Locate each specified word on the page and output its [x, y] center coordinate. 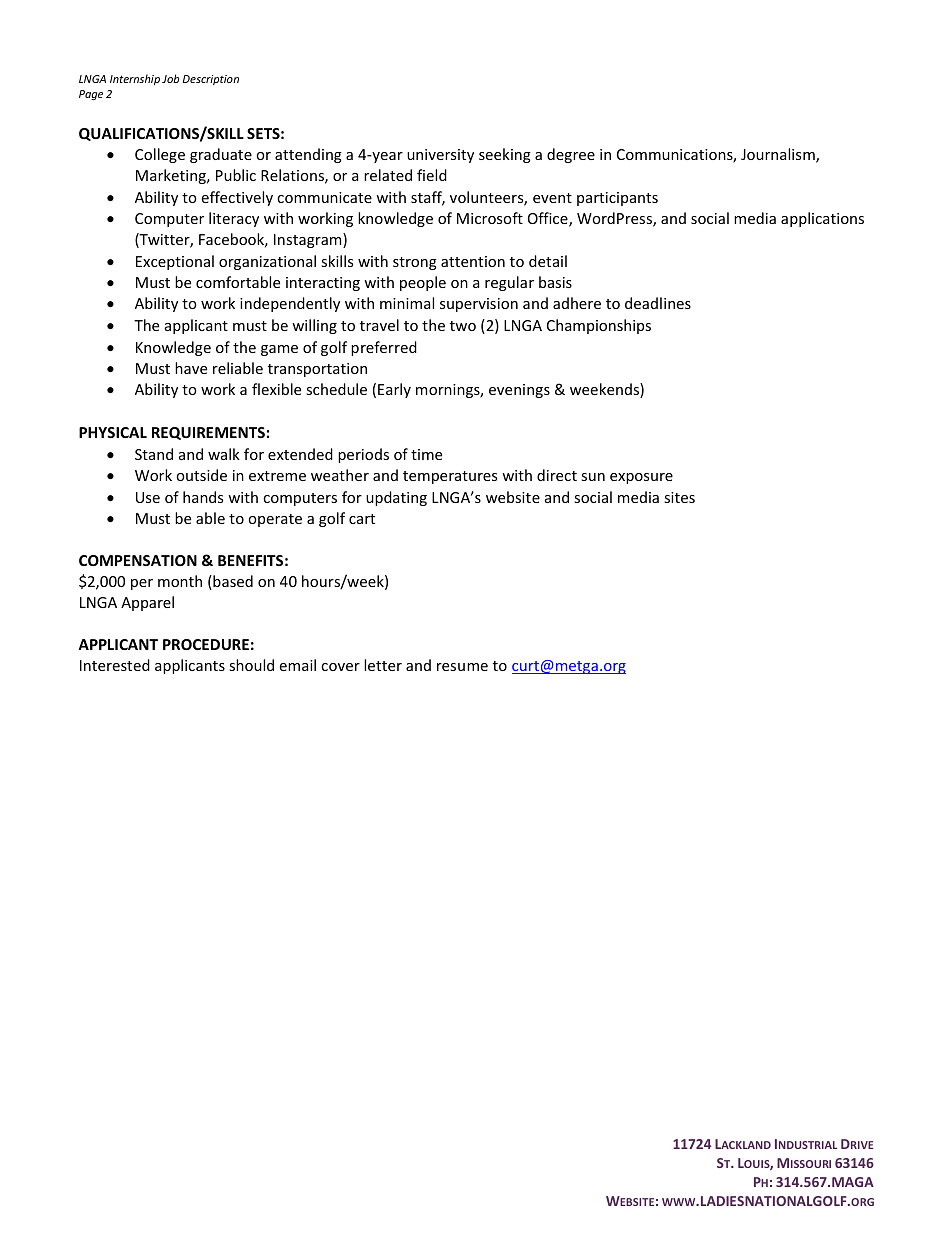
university [440, 156]
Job [170, 78]
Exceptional [175, 262]
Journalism [779, 155]
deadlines [658, 303]
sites [679, 497]
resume [462, 667]
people [423, 283]
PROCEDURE [206, 644]
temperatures [450, 477]
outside [201, 475]
